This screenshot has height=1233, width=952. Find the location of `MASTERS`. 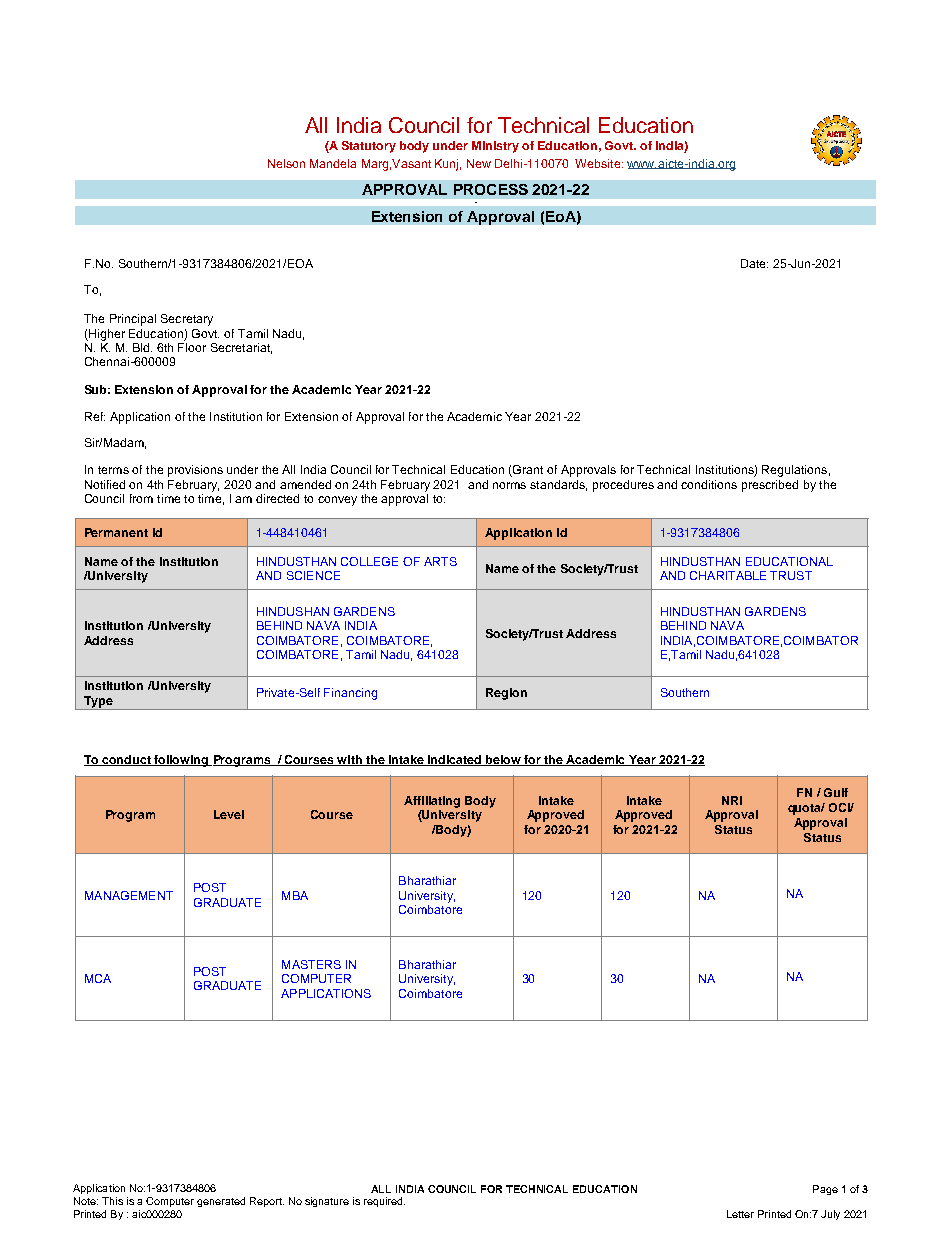

MASTERS is located at coordinates (311, 964).
